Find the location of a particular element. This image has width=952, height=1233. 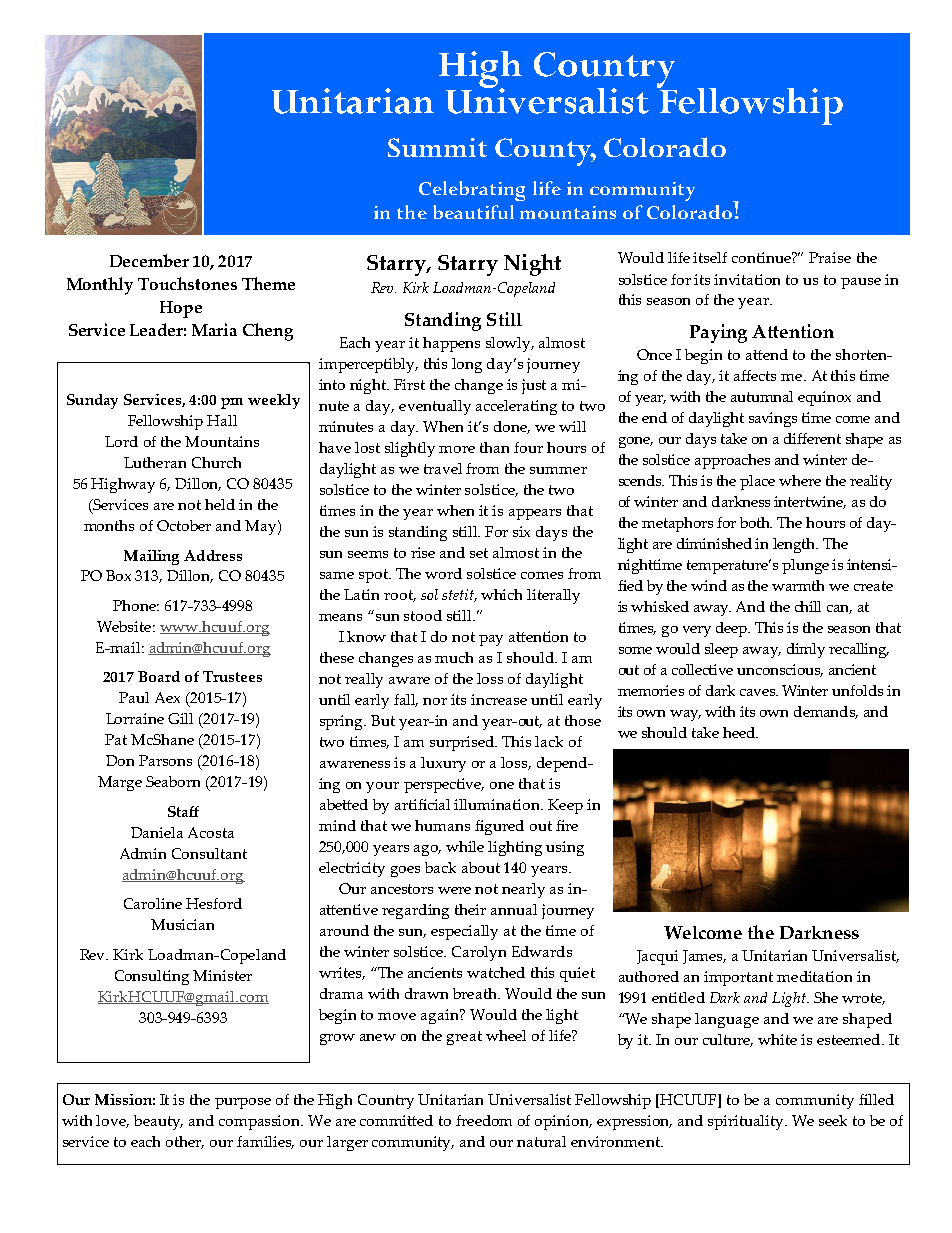

Praise is located at coordinates (830, 257).
